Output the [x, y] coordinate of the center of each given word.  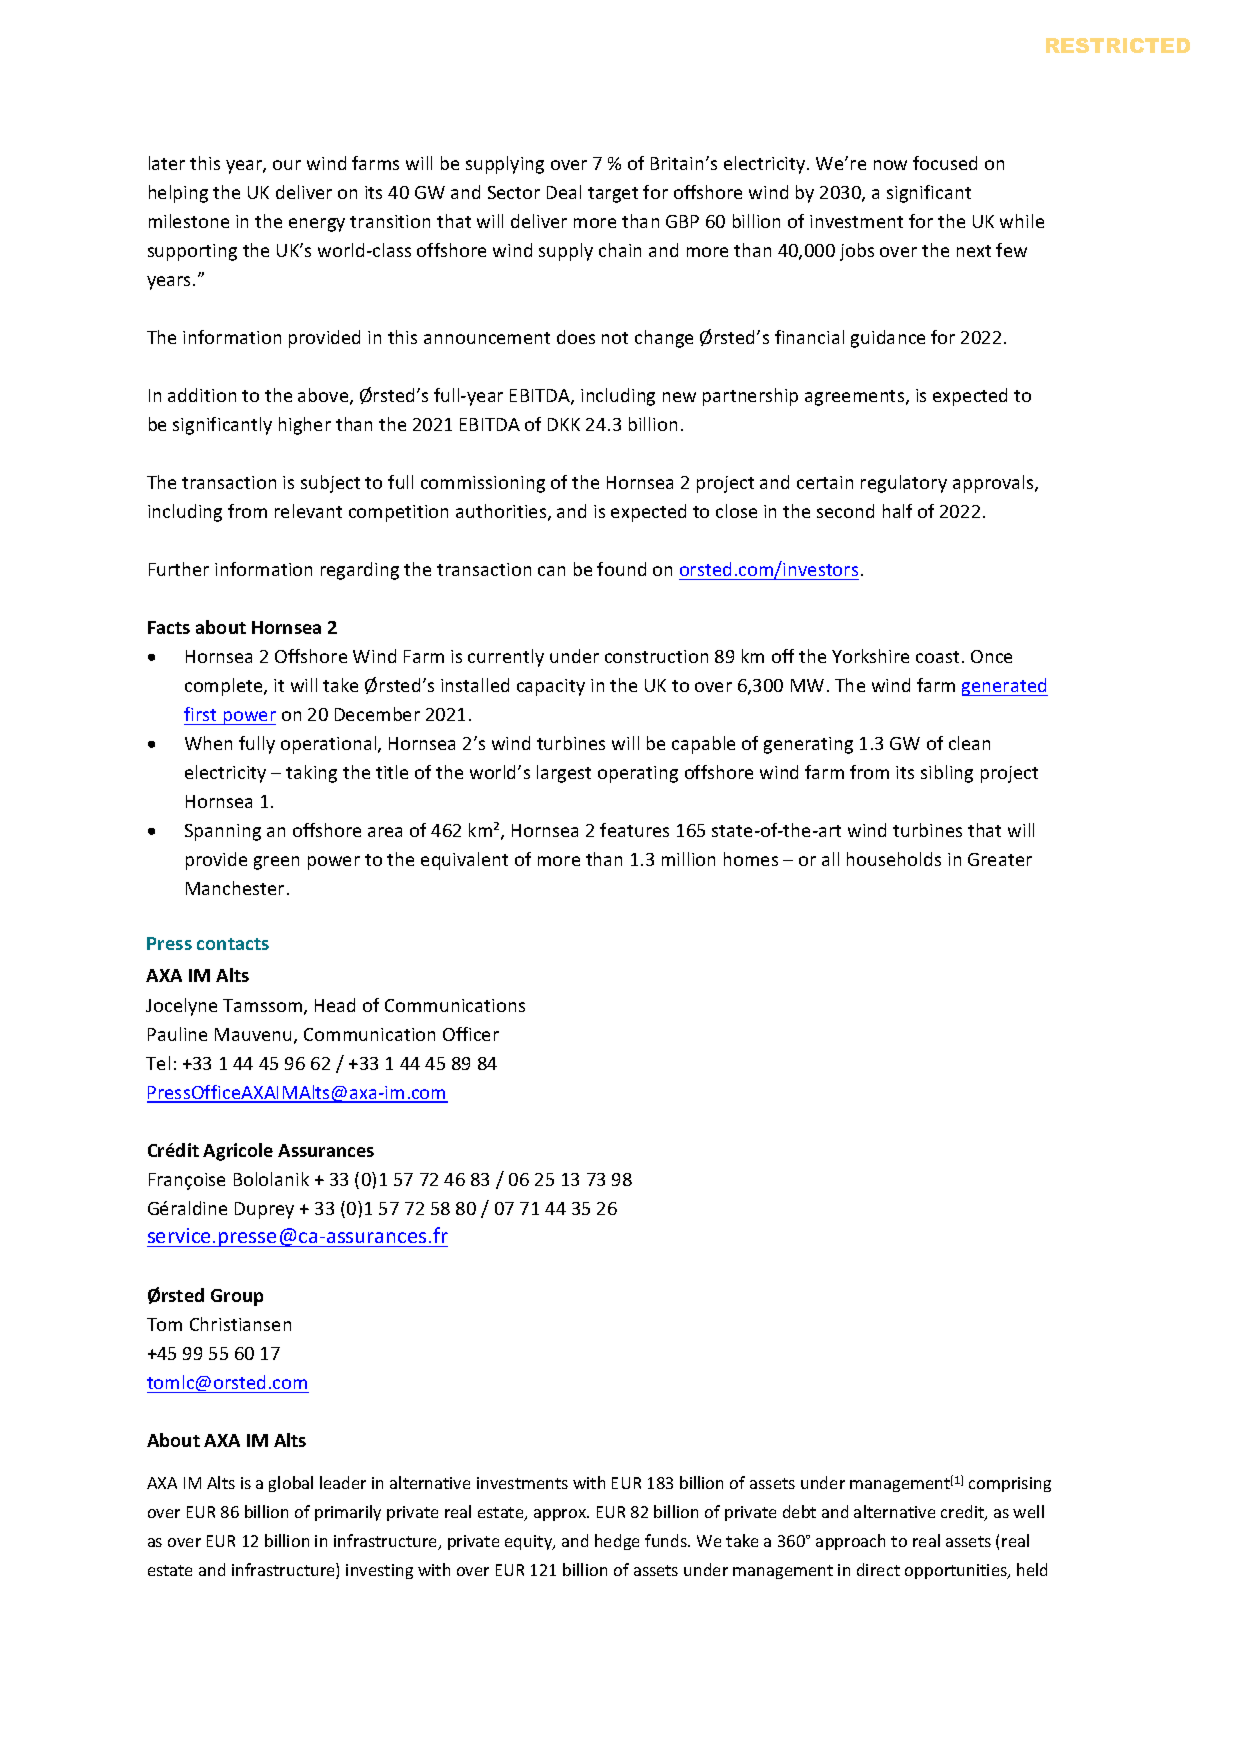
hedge [617, 1542]
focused [945, 163]
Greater [1000, 859]
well [1028, 1511]
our [287, 165]
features [634, 830]
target [613, 195]
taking [311, 774]
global [291, 1484]
